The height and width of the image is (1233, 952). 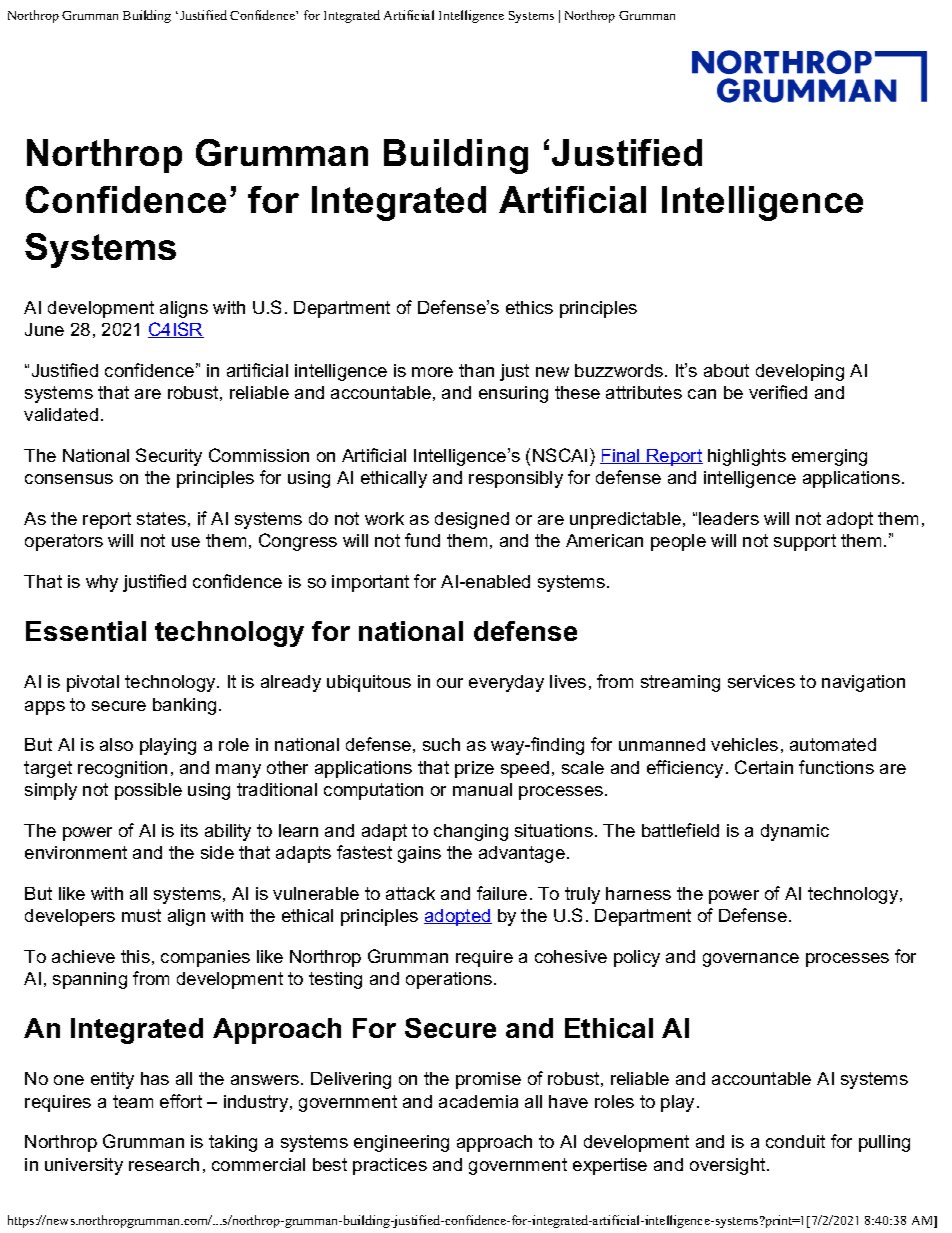 What do you see at coordinates (135, 956) in the image?
I see `this` at bounding box center [135, 956].
